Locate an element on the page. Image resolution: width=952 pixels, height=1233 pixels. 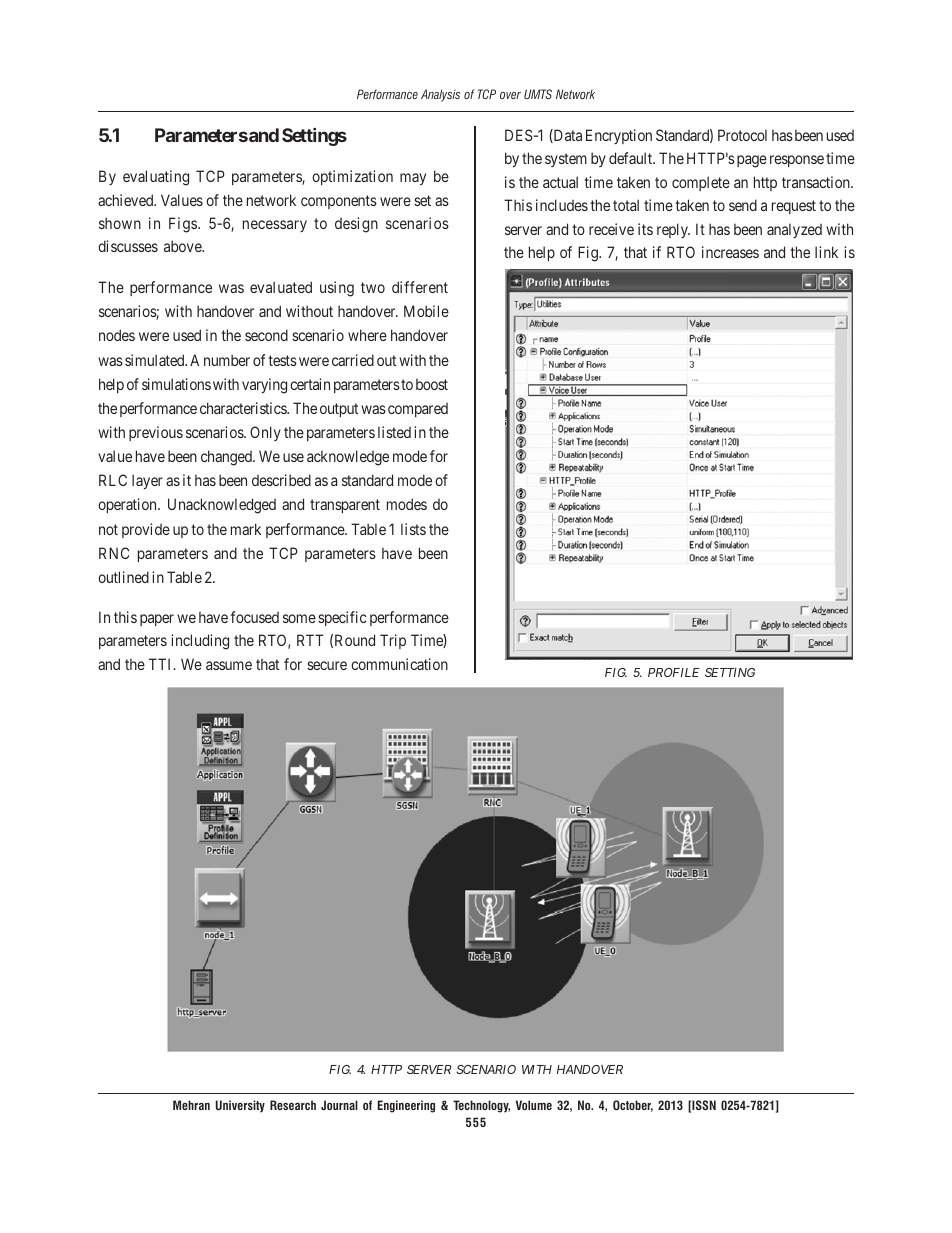
increases is located at coordinates (730, 252).
